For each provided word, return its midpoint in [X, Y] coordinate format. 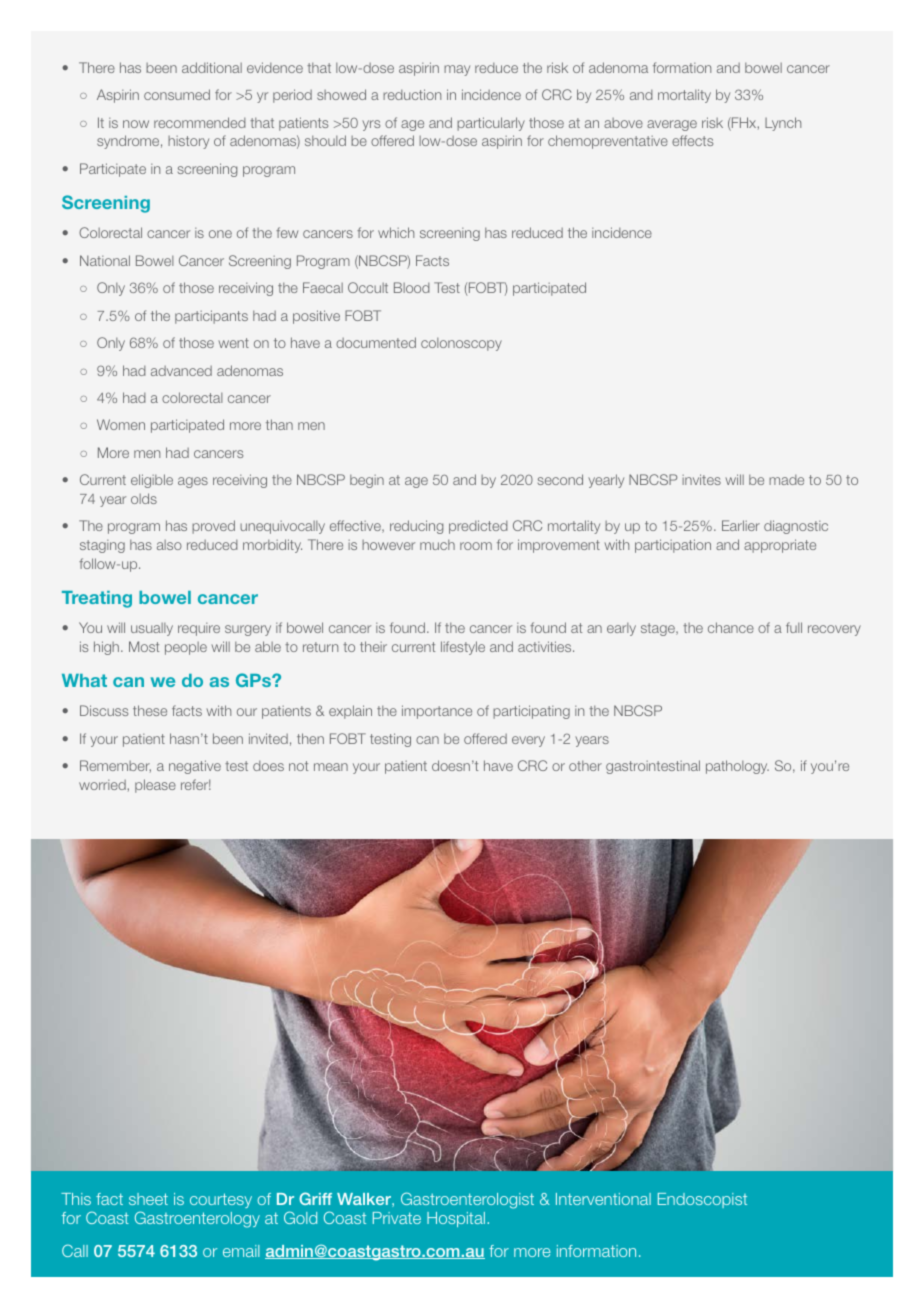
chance [731, 627]
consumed [177, 94]
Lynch [783, 124]
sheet [148, 1199]
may [457, 70]
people [186, 648]
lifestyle [463, 648]
